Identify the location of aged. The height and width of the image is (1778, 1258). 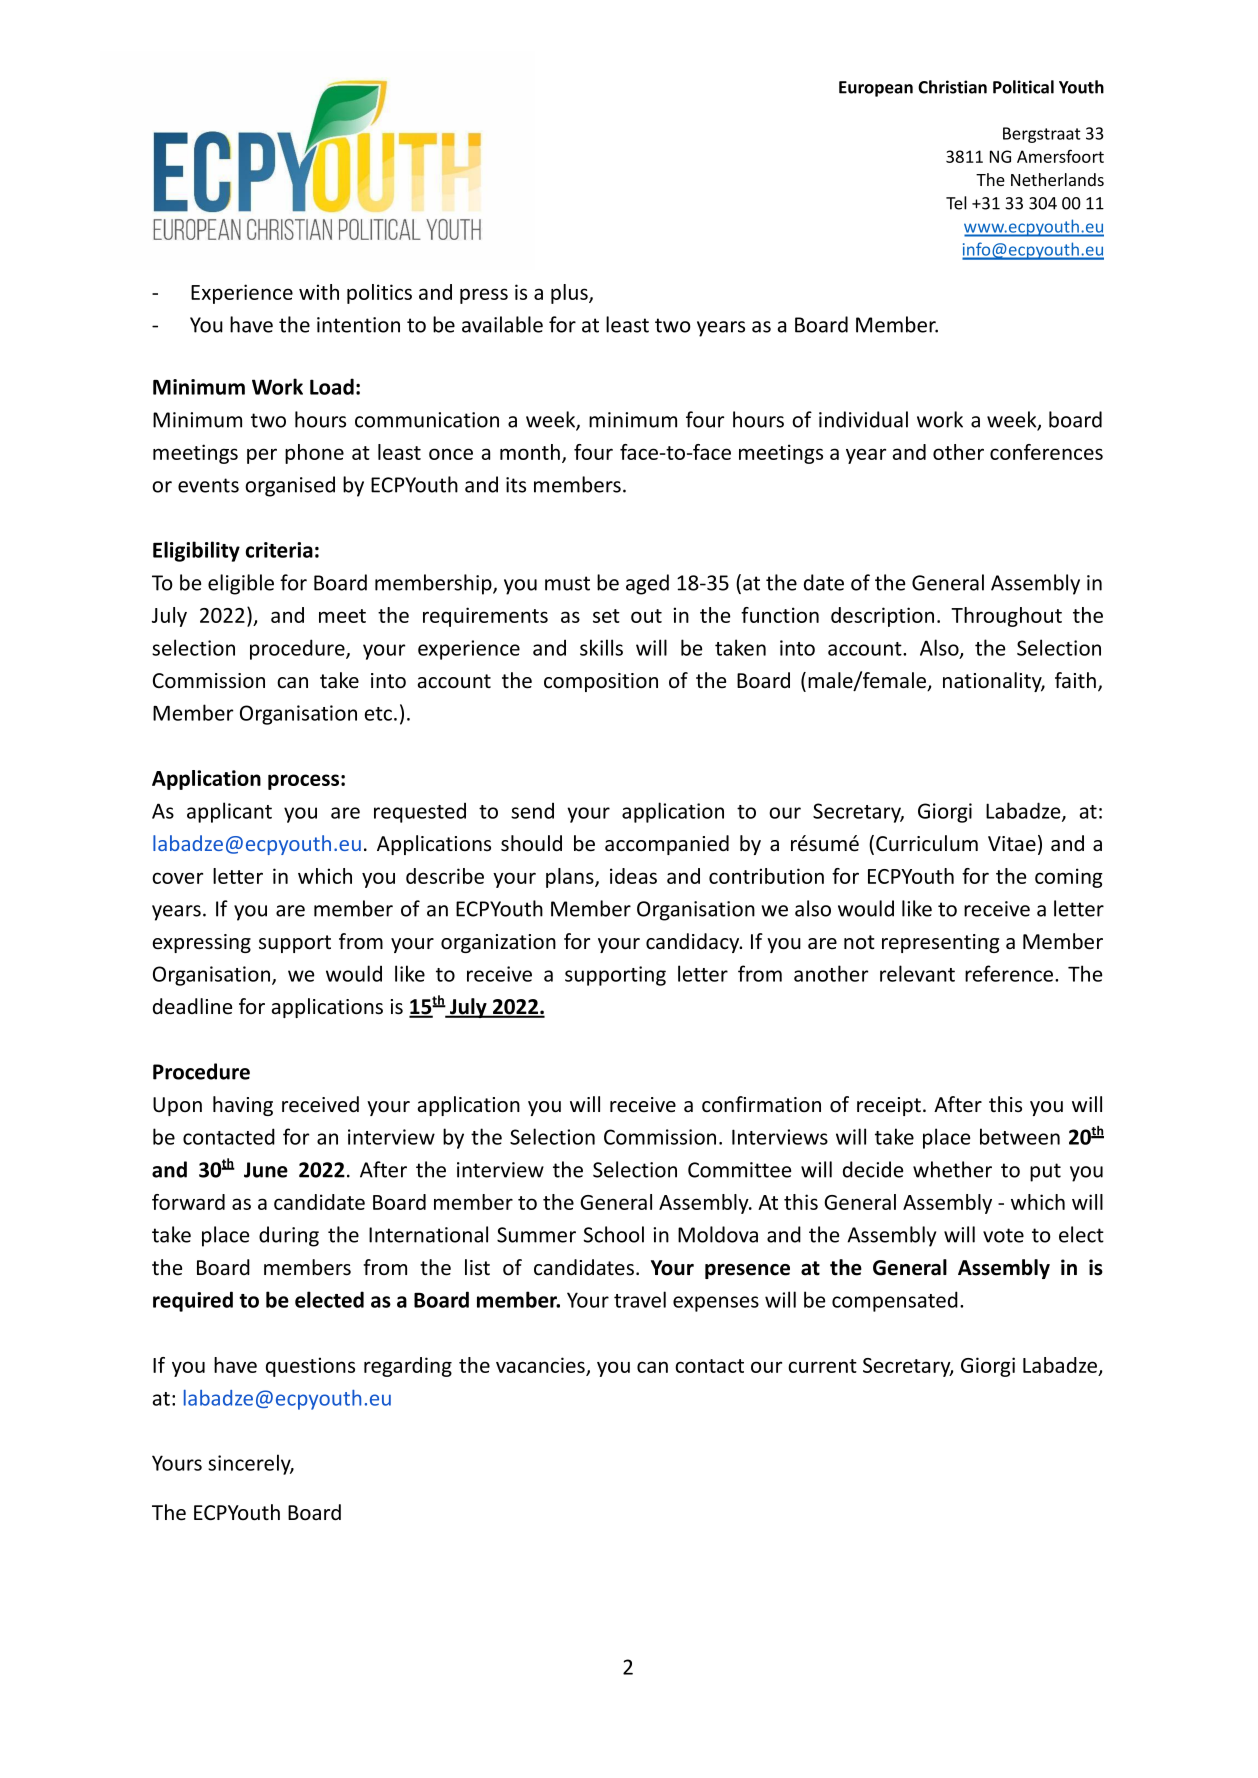
(647, 584).
